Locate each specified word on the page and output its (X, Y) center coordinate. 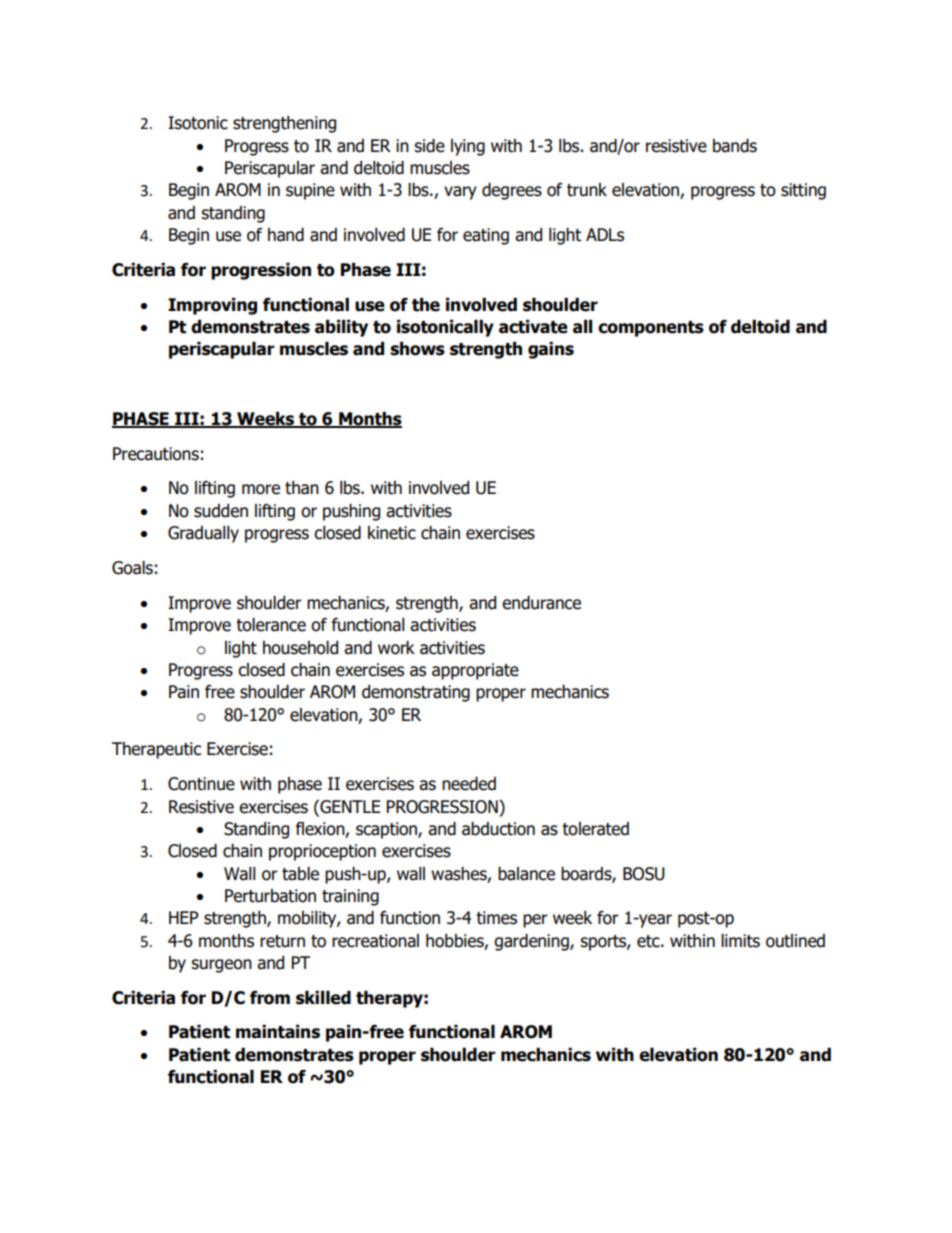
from (270, 998)
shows (417, 349)
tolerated (595, 829)
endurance (541, 603)
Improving (212, 306)
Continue (201, 784)
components (651, 329)
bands (735, 146)
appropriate (475, 671)
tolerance (271, 625)
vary (460, 193)
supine (310, 191)
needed (469, 784)
